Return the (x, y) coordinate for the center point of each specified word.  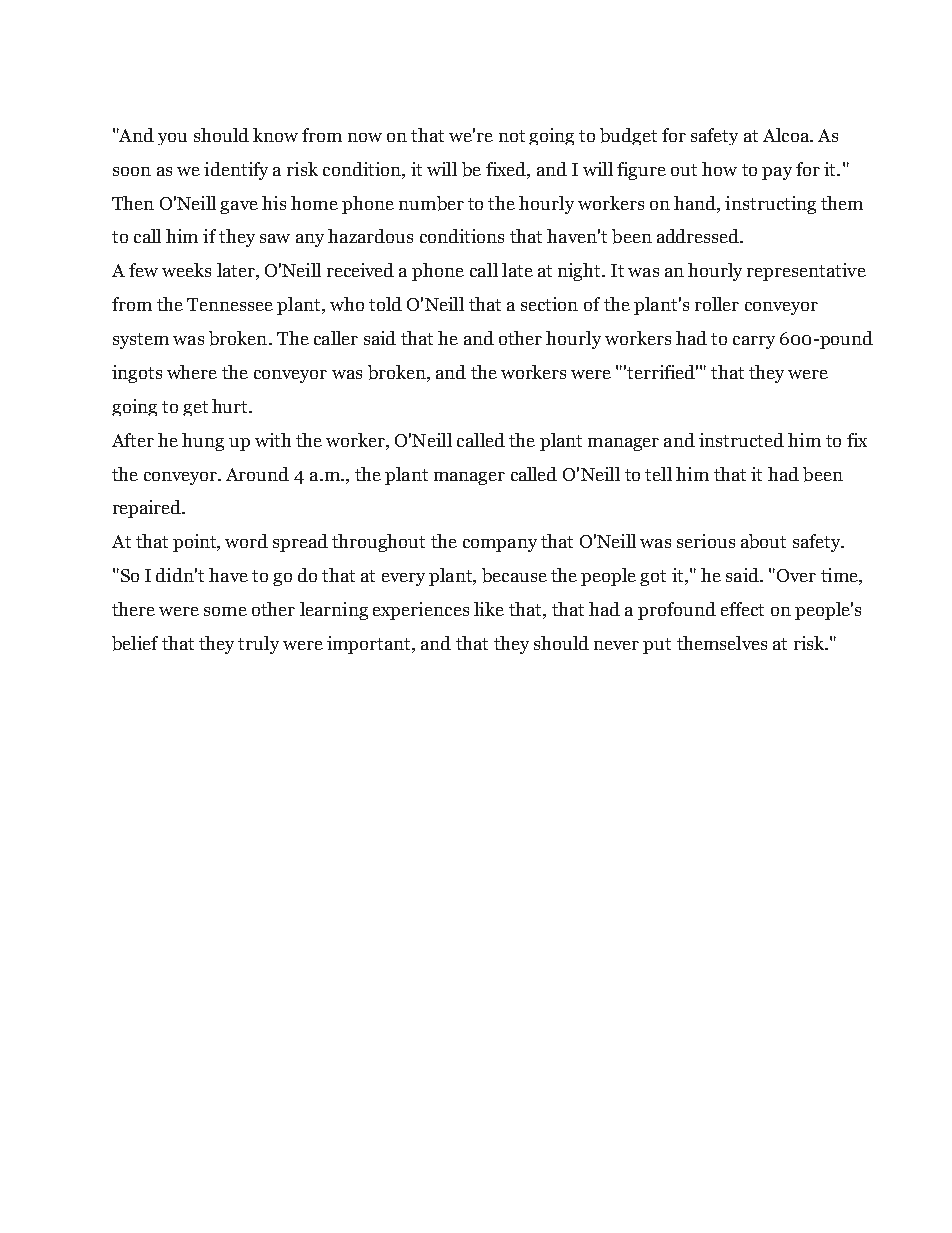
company (500, 545)
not (512, 136)
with (273, 440)
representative (806, 272)
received (360, 270)
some (225, 611)
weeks (186, 270)
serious (706, 541)
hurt (231, 406)
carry (754, 342)
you (172, 139)
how (719, 169)
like (489, 609)
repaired (148, 509)
